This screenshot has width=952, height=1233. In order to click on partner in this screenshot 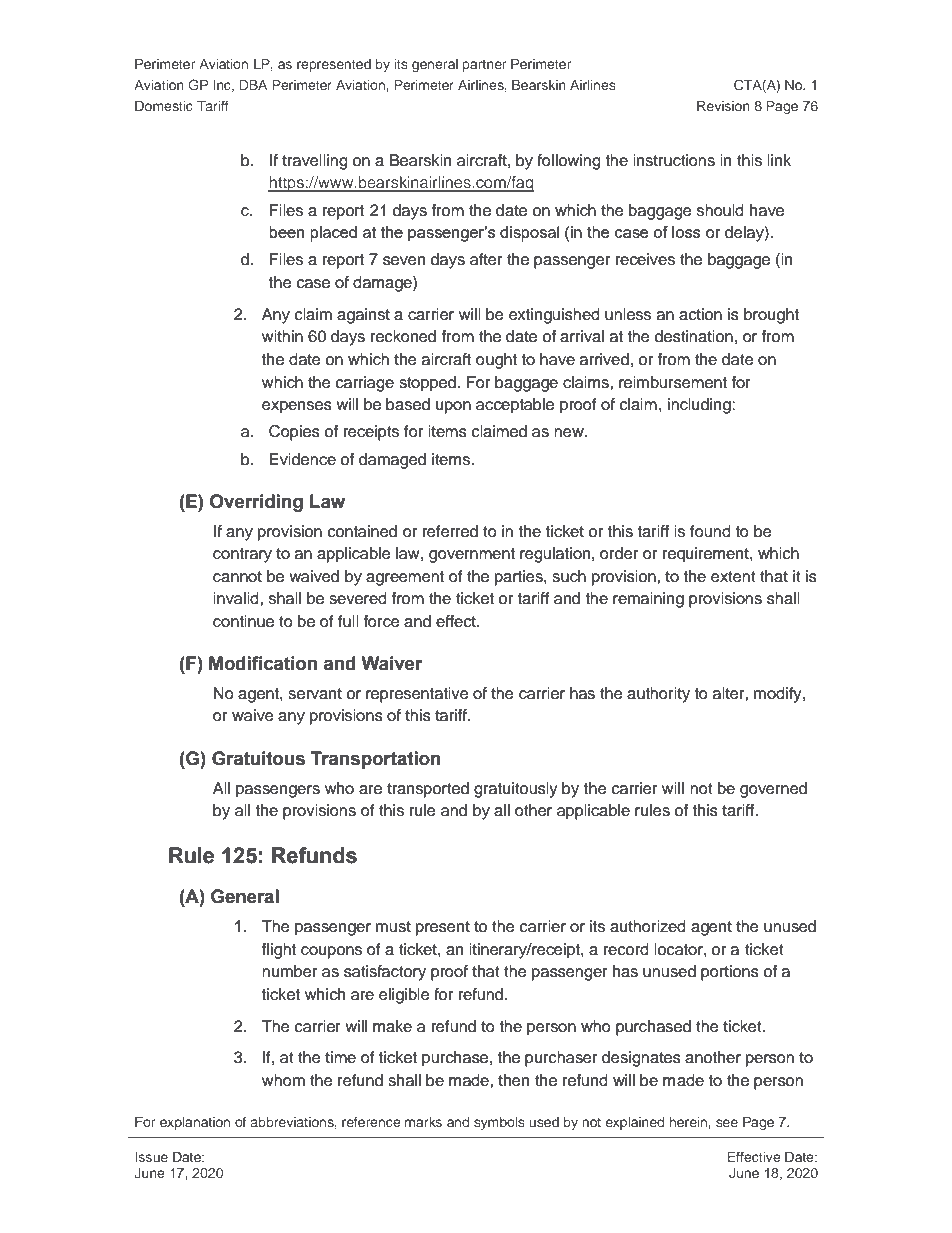, I will do `click(484, 66)`.
